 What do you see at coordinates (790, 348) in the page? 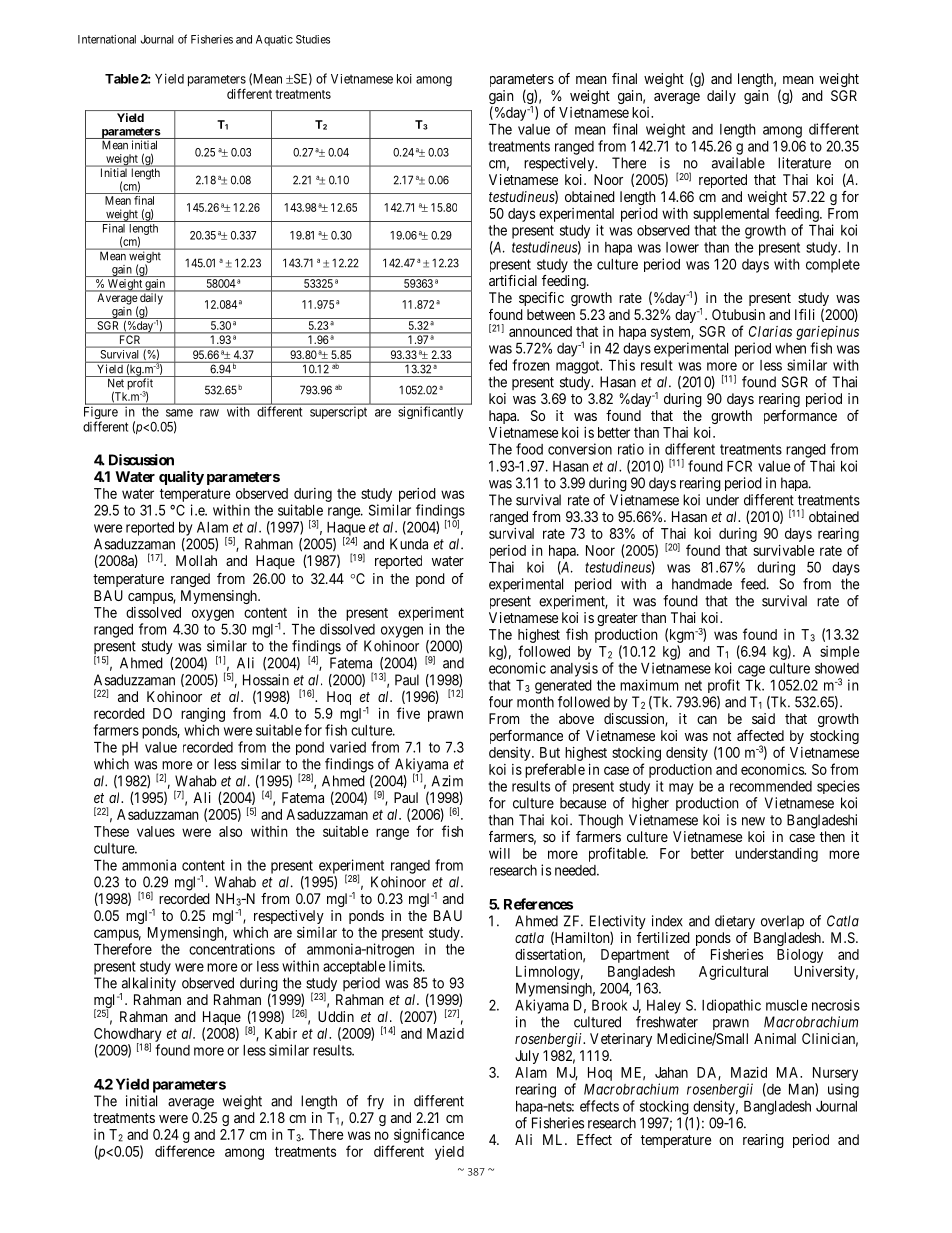
I see `when` at bounding box center [790, 348].
